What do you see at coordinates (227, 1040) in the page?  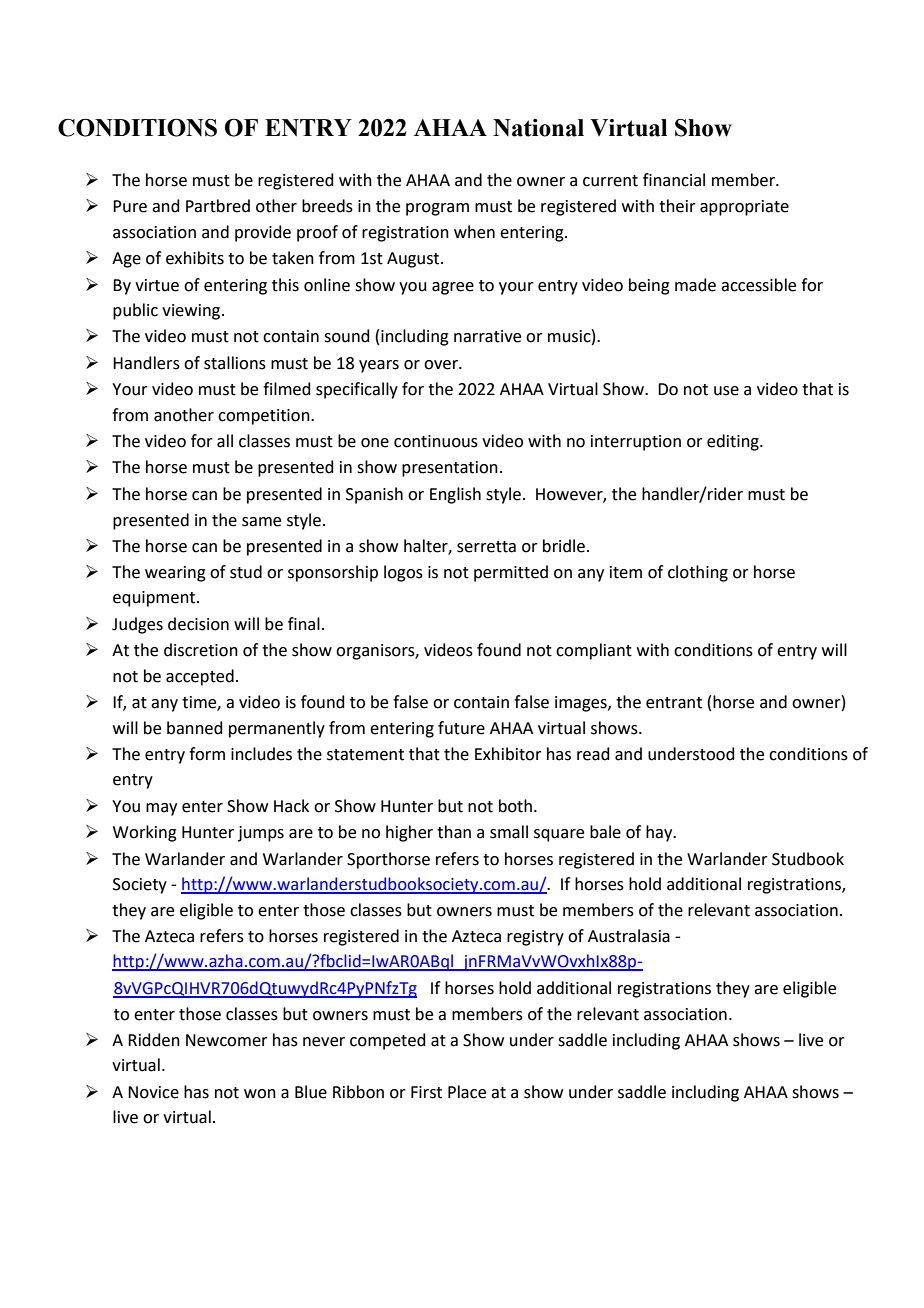 I see `Newcomer` at bounding box center [227, 1040].
